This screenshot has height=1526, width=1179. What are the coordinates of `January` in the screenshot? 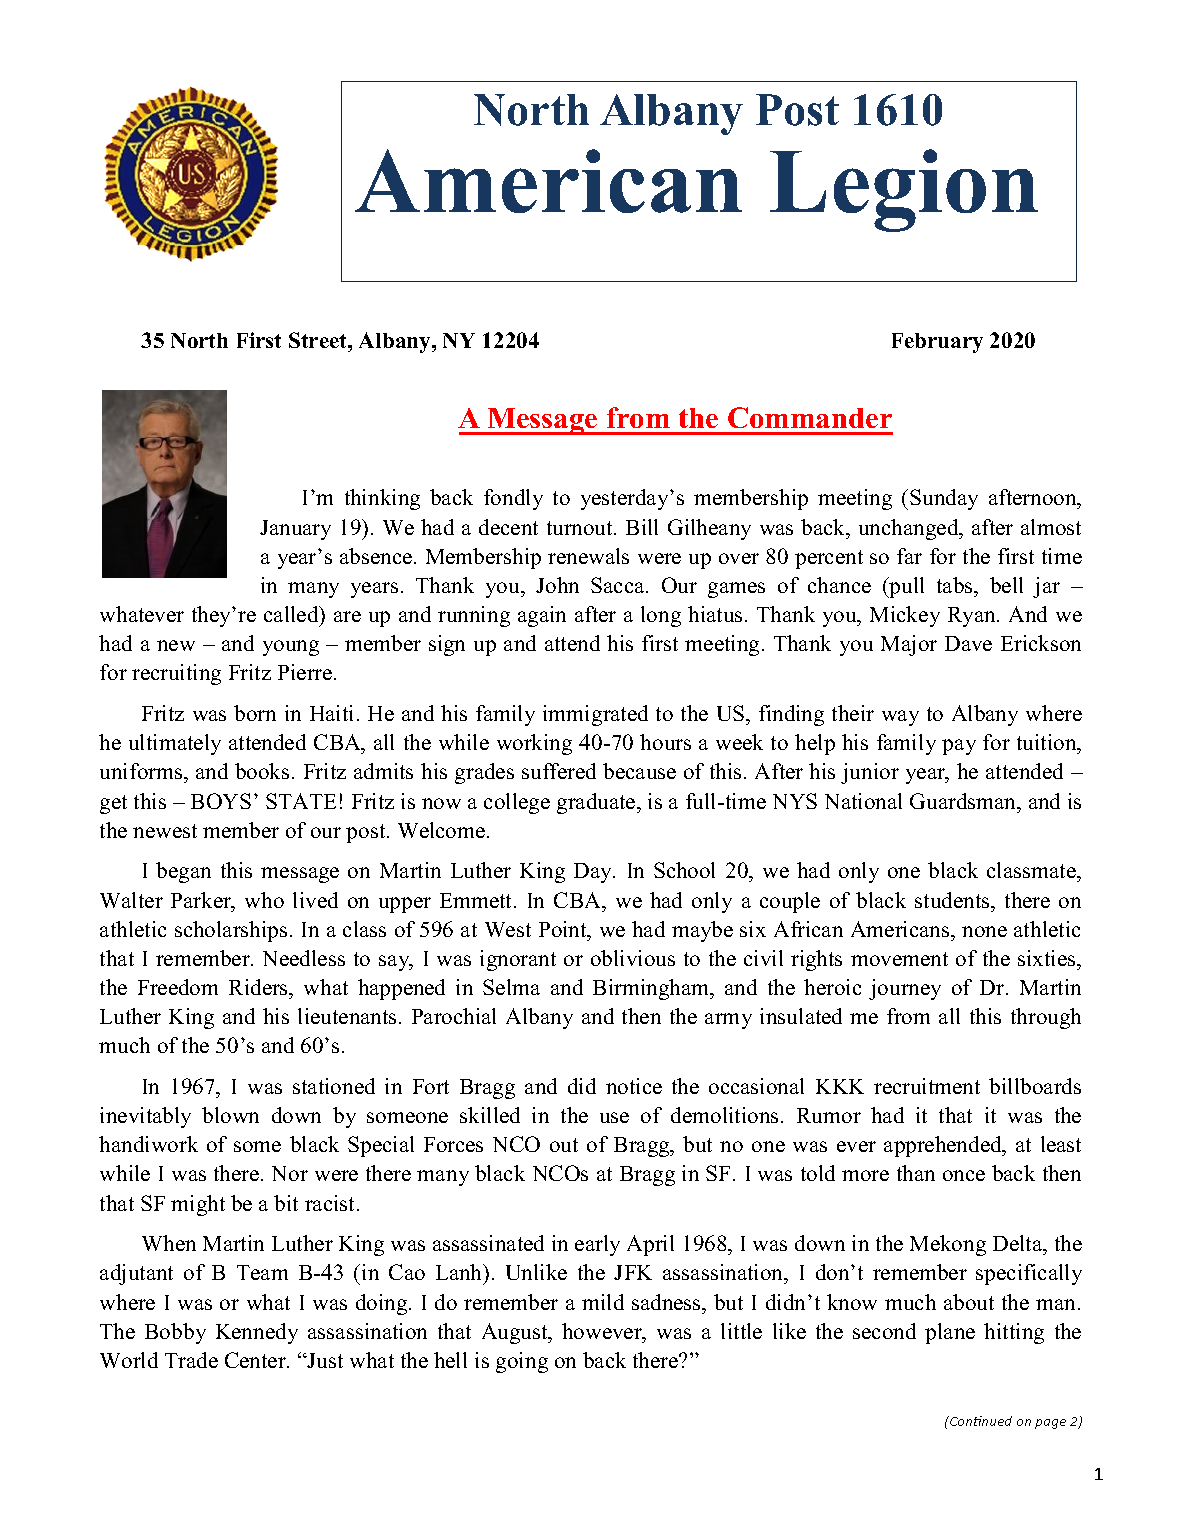 It's located at (295, 530).
